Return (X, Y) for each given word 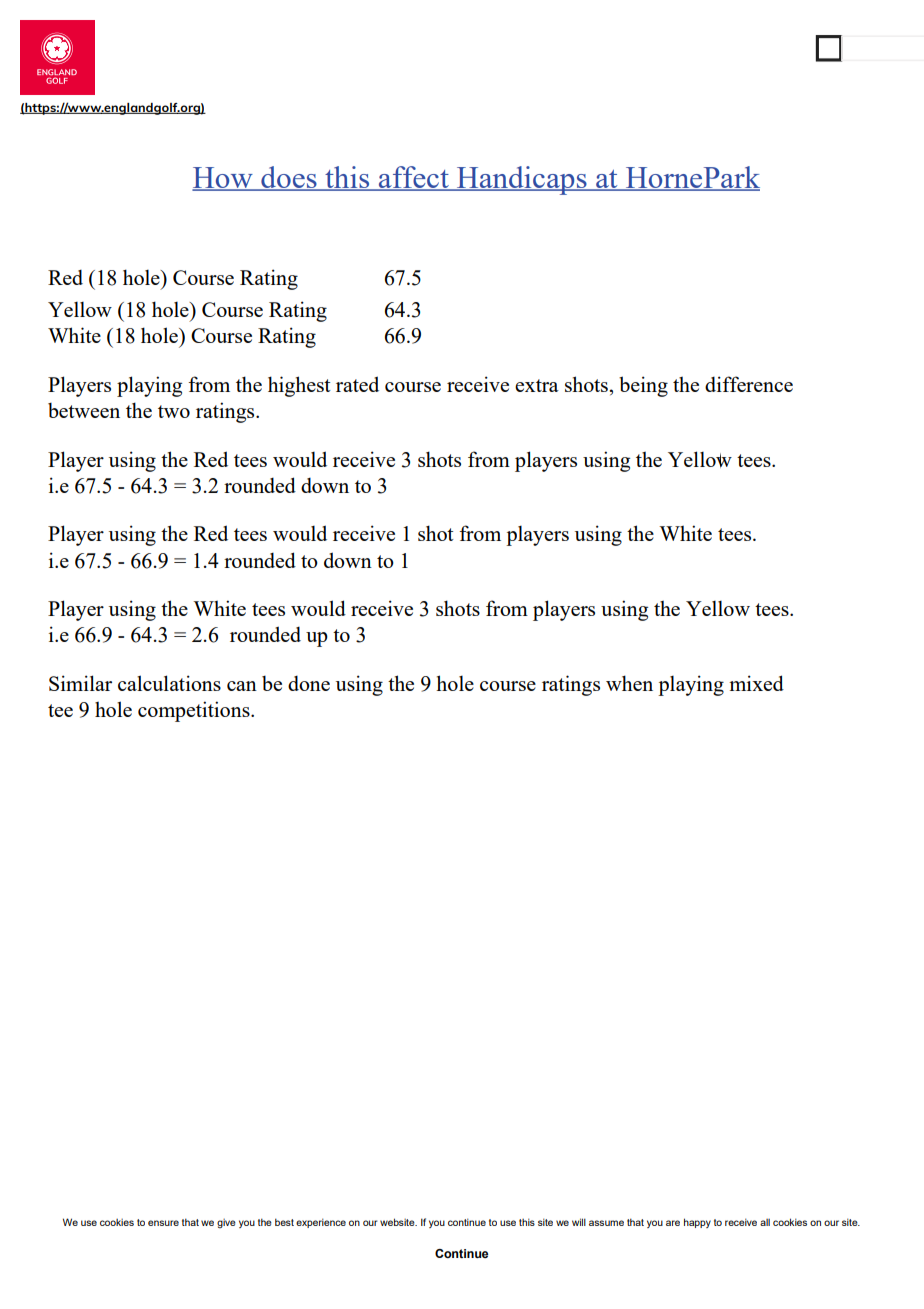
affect (414, 178)
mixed (756, 683)
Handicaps (521, 180)
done (309, 683)
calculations (169, 683)
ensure (163, 1223)
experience (321, 1223)
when (629, 683)
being (643, 386)
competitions (195, 711)
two (174, 411)
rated (357, 384)
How (223, 179)
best (284, 1222)
